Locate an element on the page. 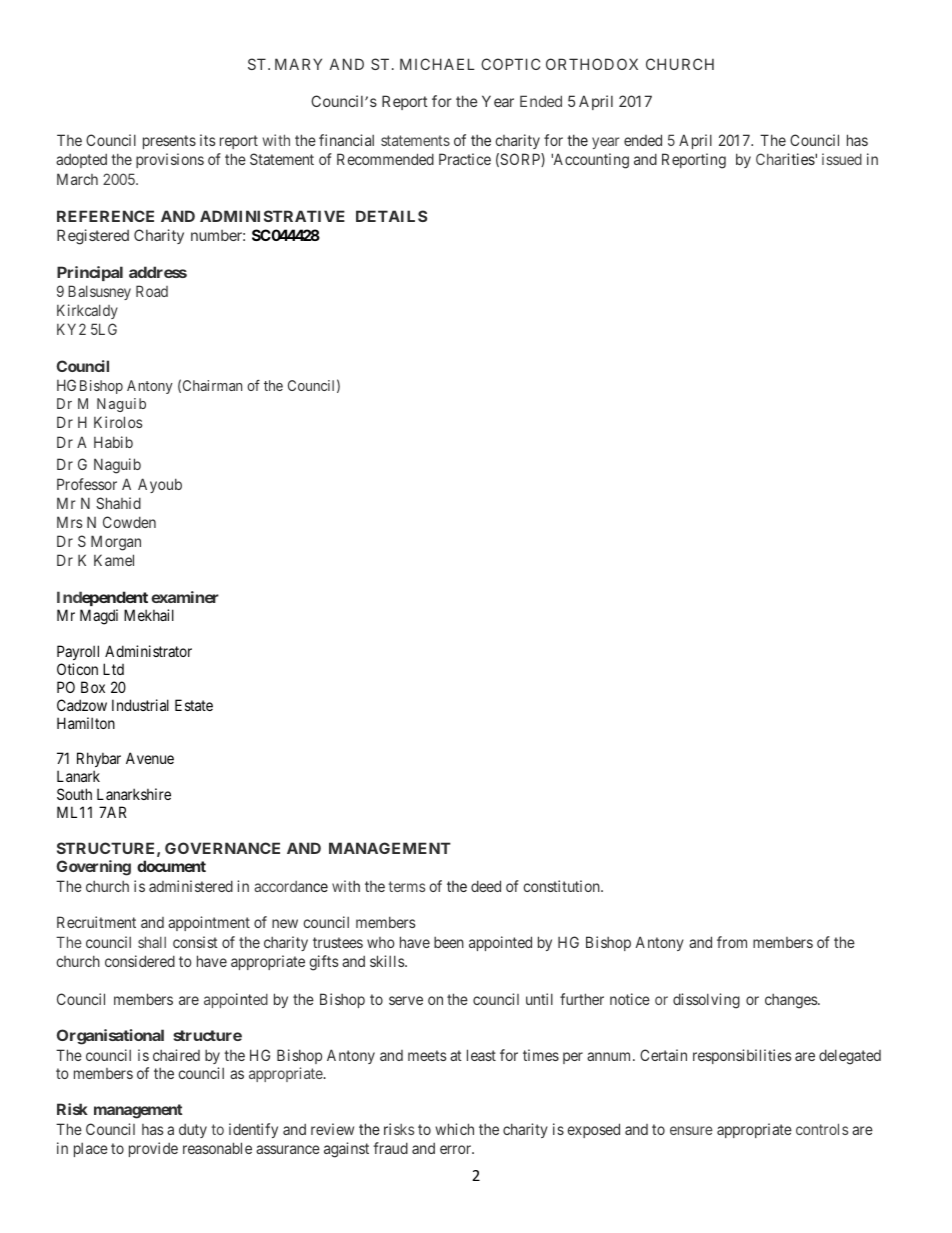 The width and height of the document is (952, 1233). Charities is located at coordinates (786, 159).
